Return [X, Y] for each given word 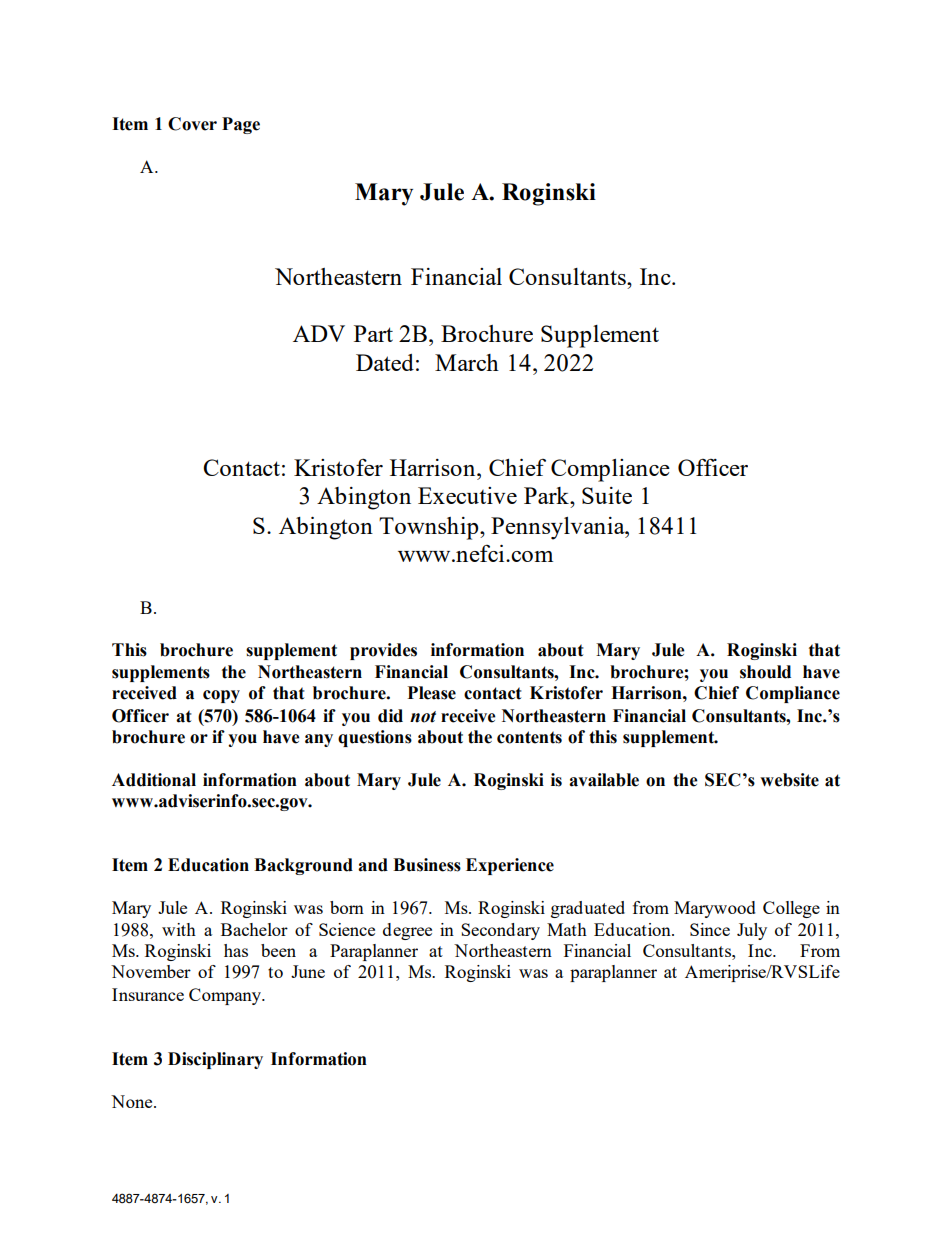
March [467, 362]
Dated [385, 362]
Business [427, 865]
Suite [607, 495]
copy [221, 696]
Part [373, 333]
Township [430, 528]
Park [547, 495]
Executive [467, 495]
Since [710, 929]
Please [432, 693]
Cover [192, 124]
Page [241, 125]
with [179, 929]
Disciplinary [215, 1060]
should [765, 672]
